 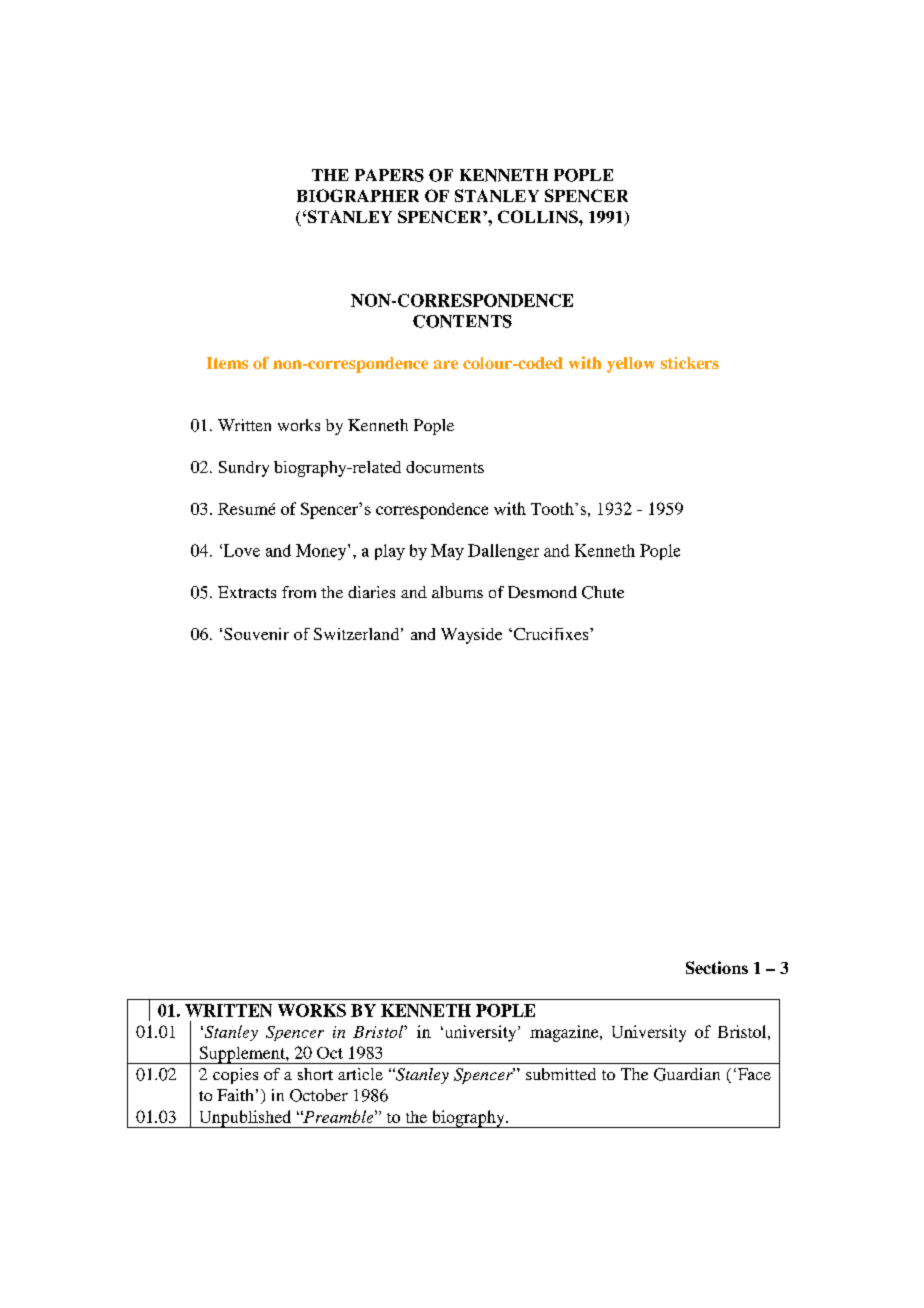 What do you see at coordinates (539, 216) in the screenshot?
I see `COLLINS` at bounding box center [539, 216].
